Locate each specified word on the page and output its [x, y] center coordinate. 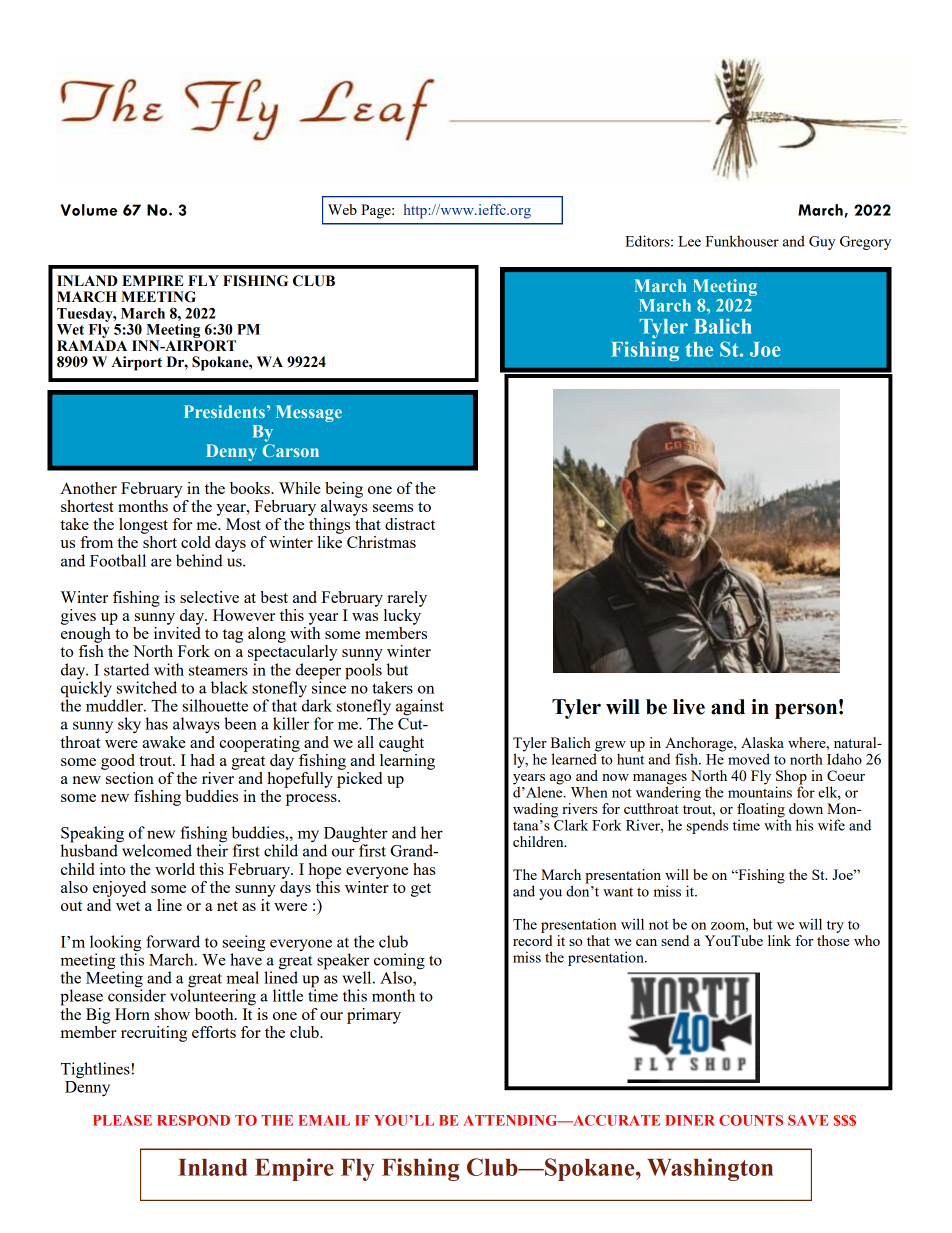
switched [147, 687]
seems [393, 508]
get [421, 890]
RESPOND [193, 1120]
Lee [689, 241]
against [420, 707]
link [779, 940]
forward [173, 941]
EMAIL [324, 1120]
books [251, 488]
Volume [88, 210]
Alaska [762, 742]
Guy [822, 243]
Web [342, 209]
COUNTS [751, 1120]
